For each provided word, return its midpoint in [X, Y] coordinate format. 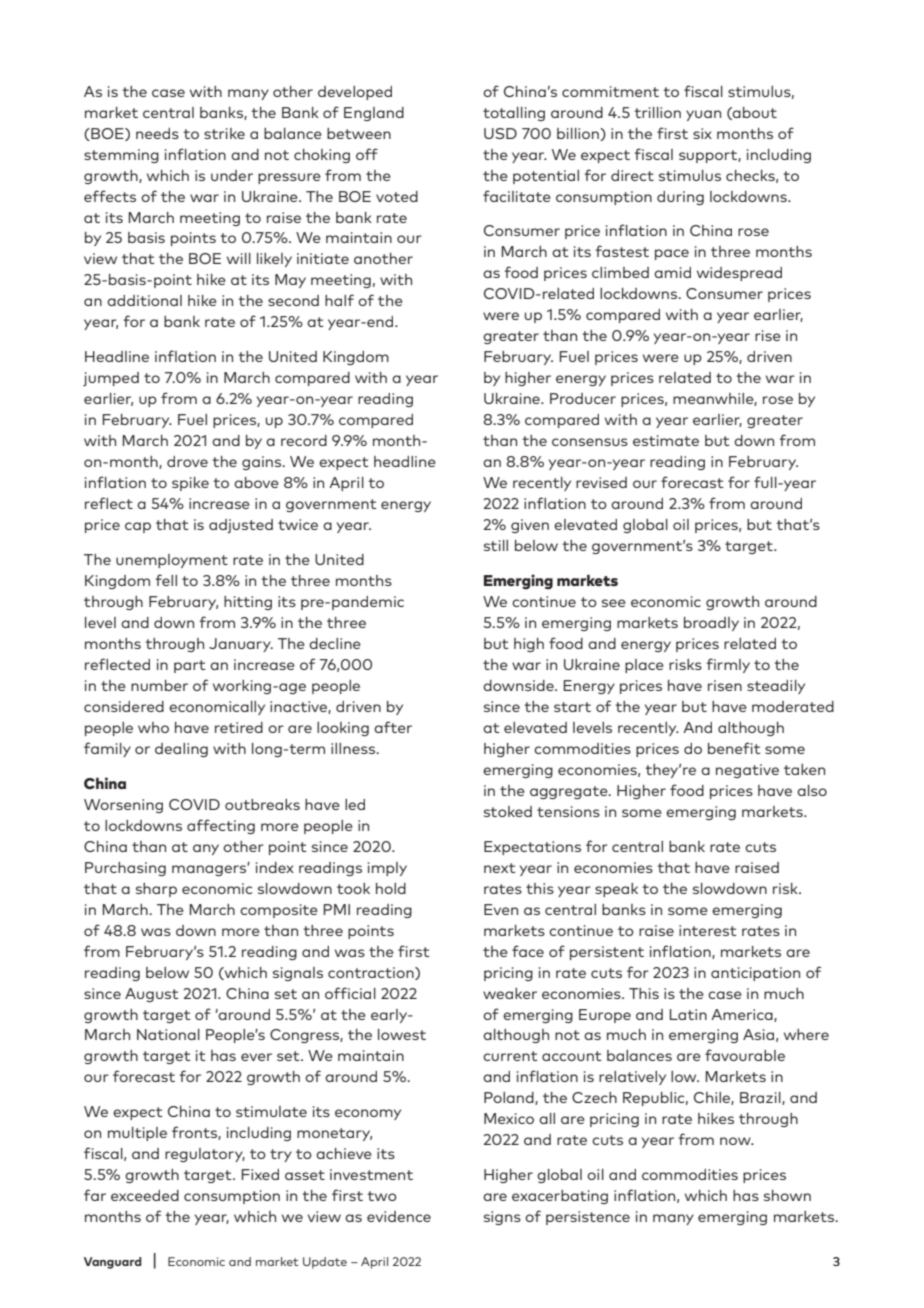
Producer [583, 398]
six [702, 133]
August [152, 995]
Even [501, 909]
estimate [666, 440]
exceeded [145, 1195]
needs [157, 133]
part [190, 666]
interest [708, 930]
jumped [111, 379]
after [393, 727]
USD [500, 133]
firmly [728, 665]
